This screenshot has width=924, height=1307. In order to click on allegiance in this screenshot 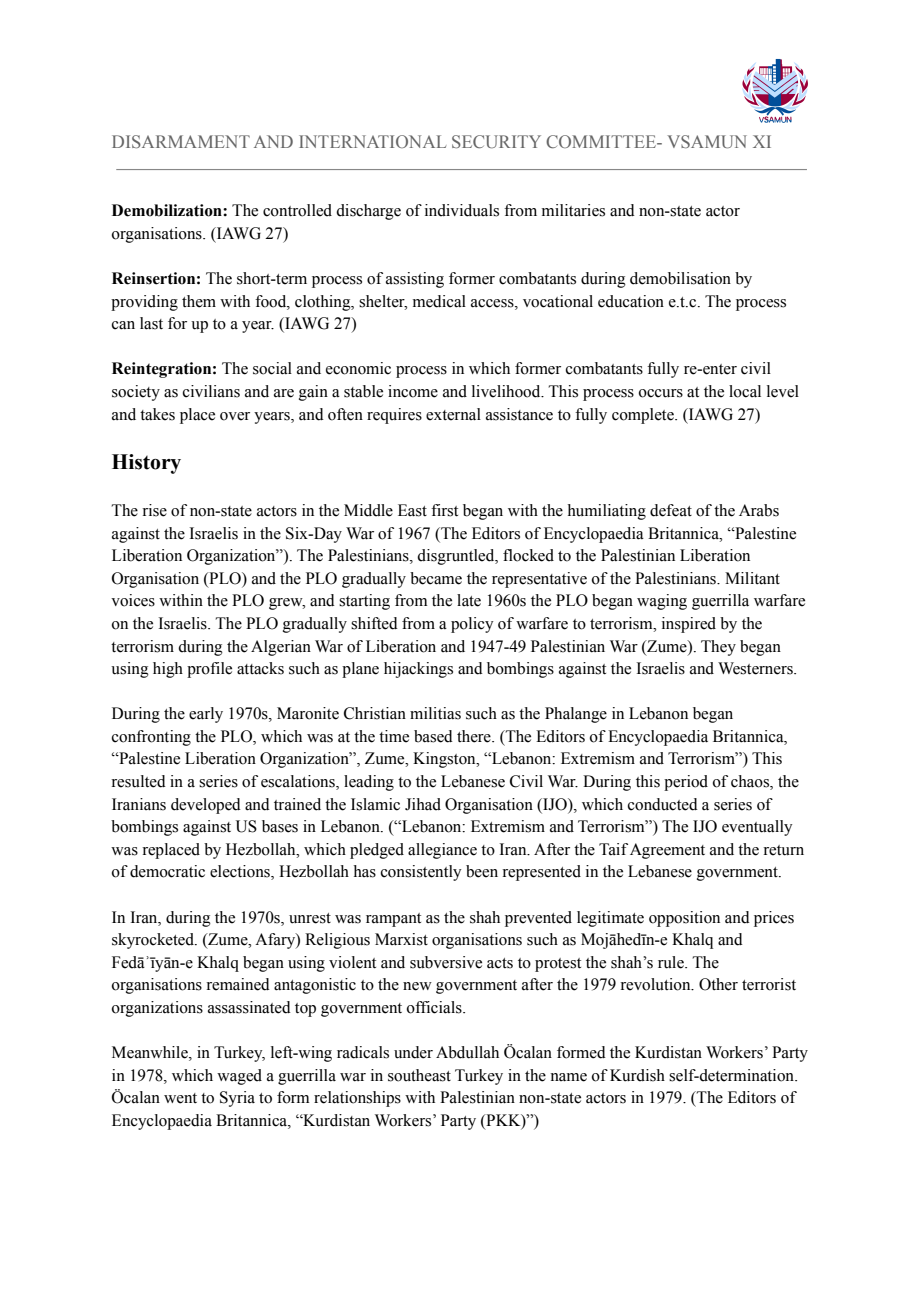, I will do `click(442, 851)`.
